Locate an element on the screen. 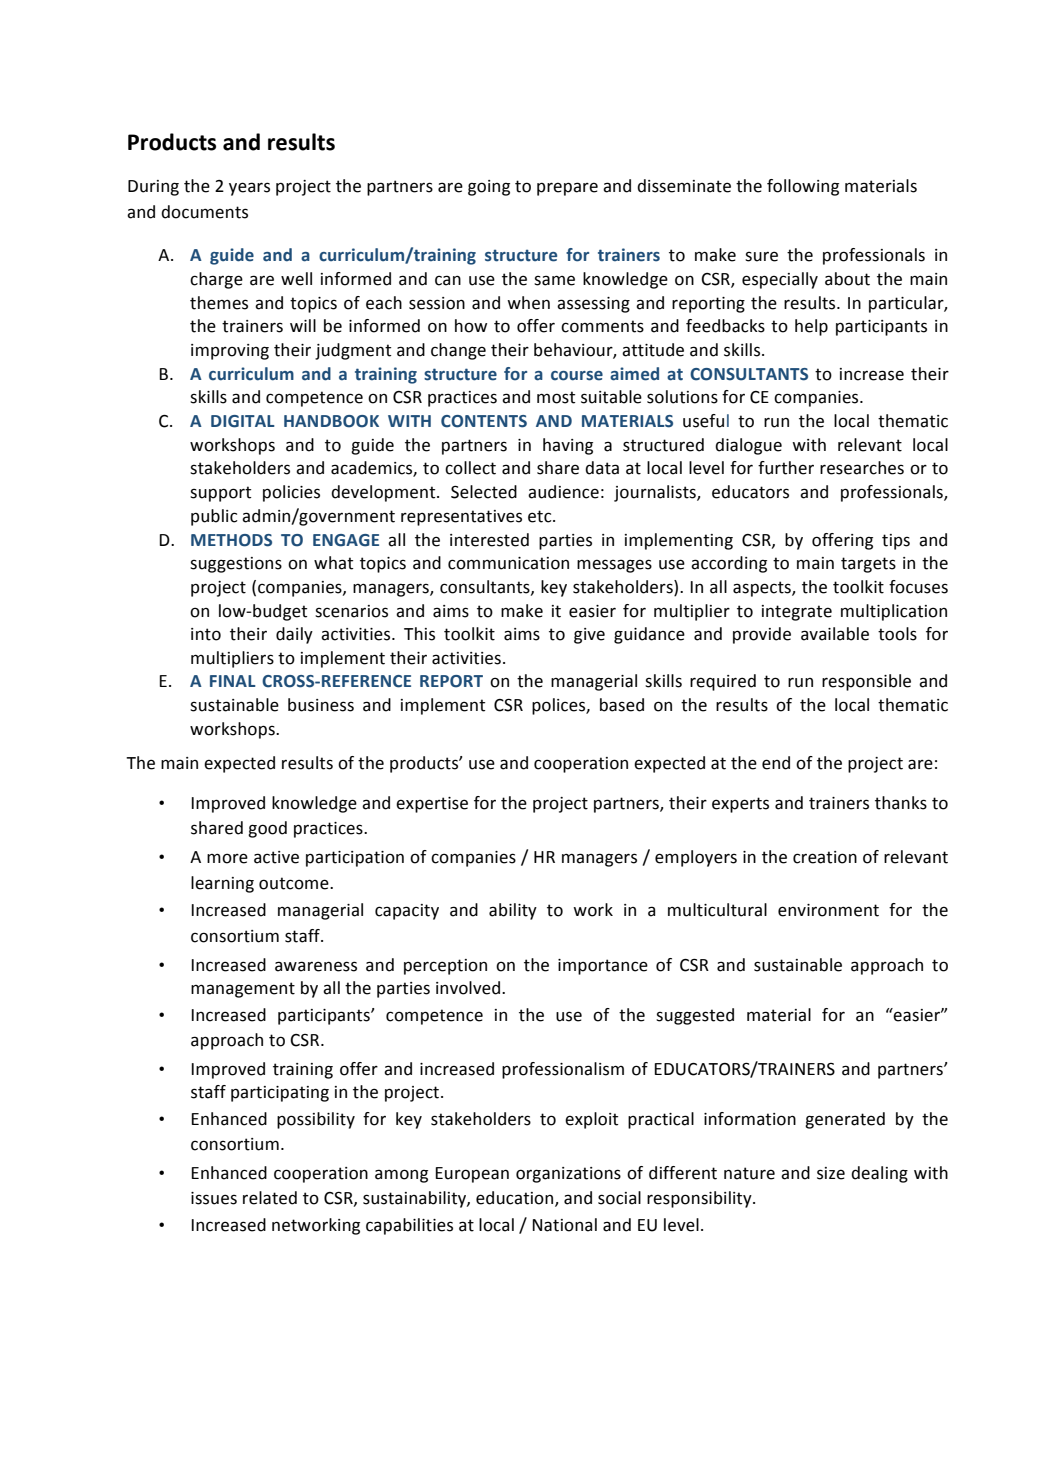  thanks is located at coordinates (901, 803).
